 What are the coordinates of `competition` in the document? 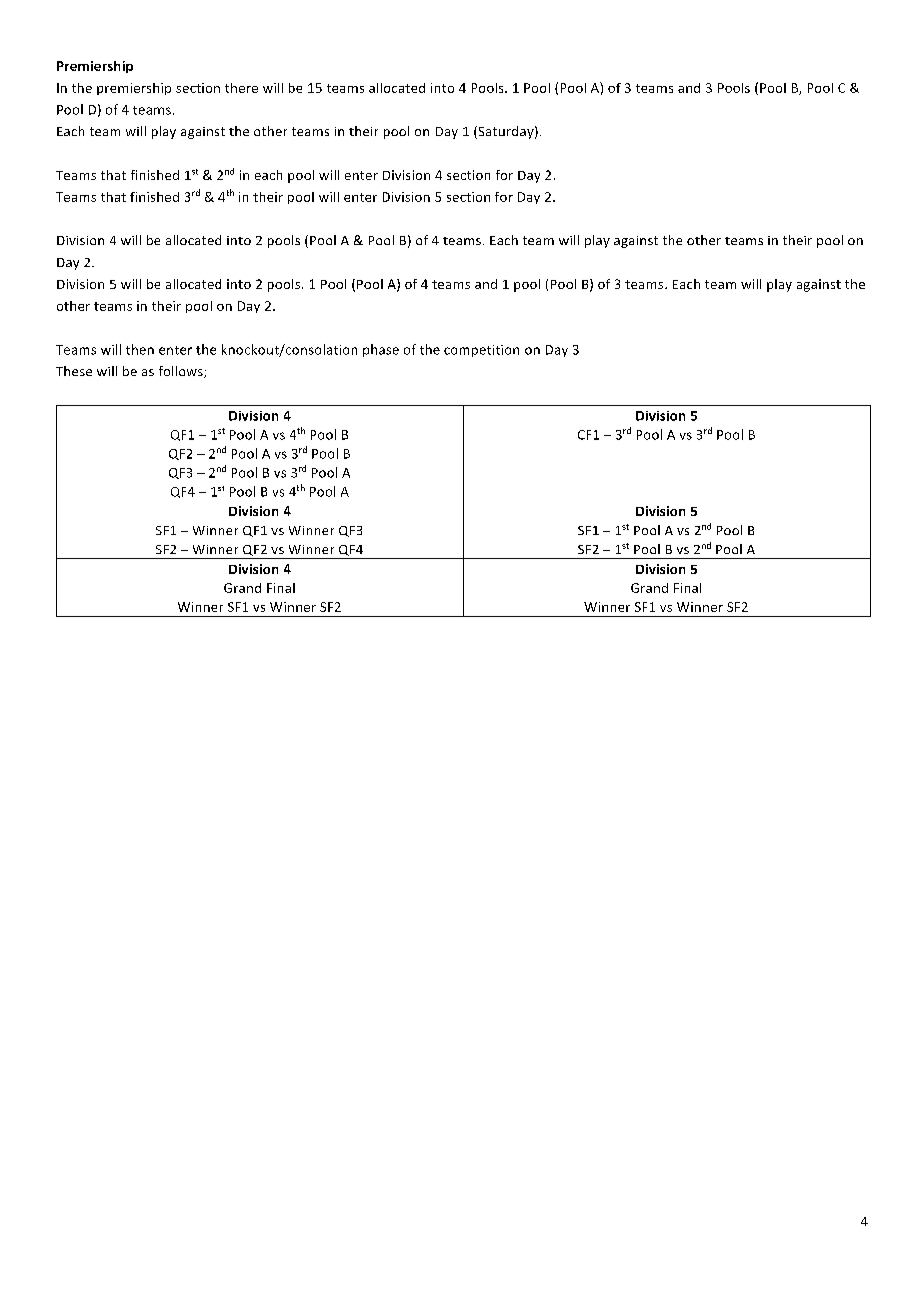 It's located at (481, 351).
